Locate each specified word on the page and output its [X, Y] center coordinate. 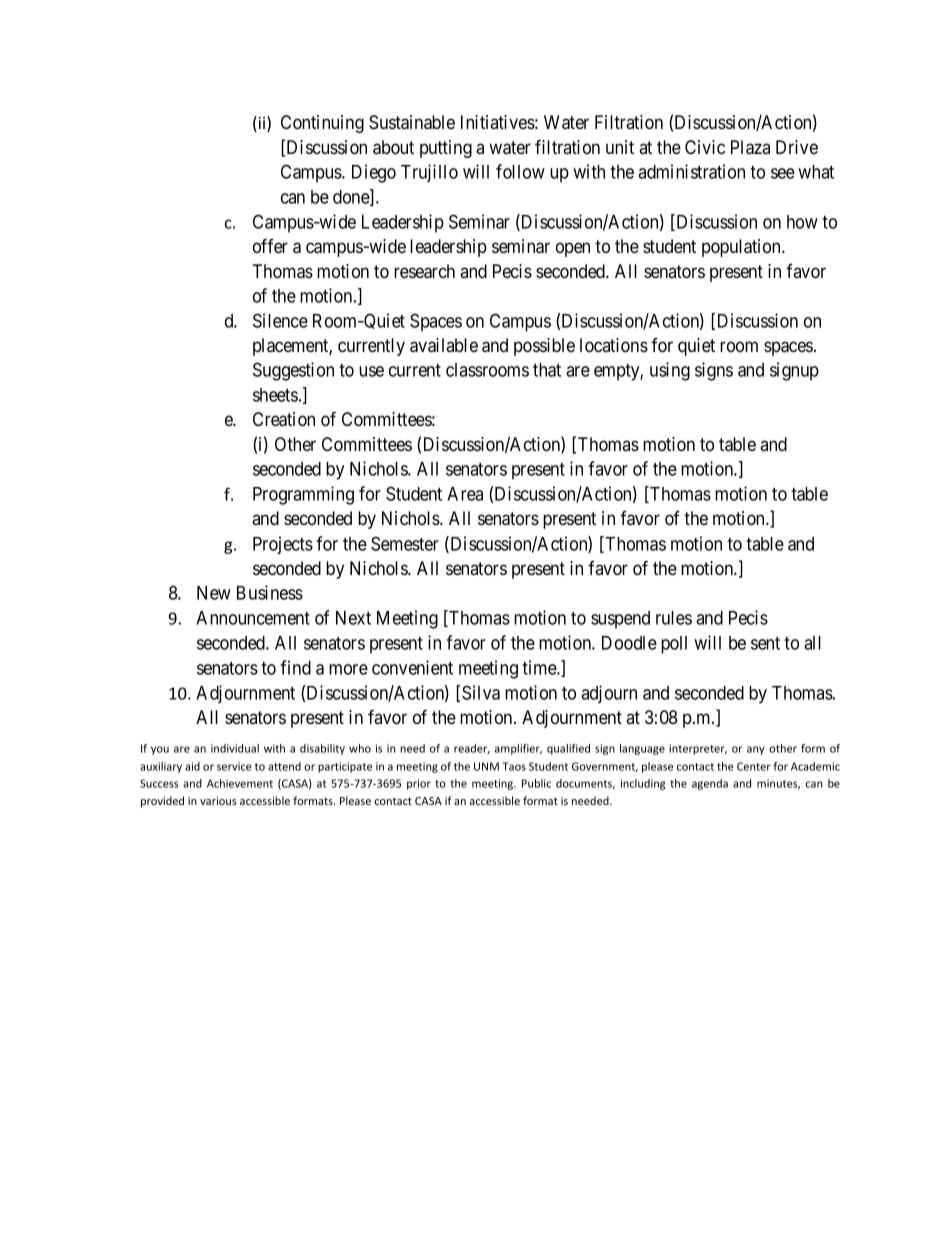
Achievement [240, 783]
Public [536, 783]
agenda [710, 784]
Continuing [322, 124]
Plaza [750, 147]
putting [446, 149]
